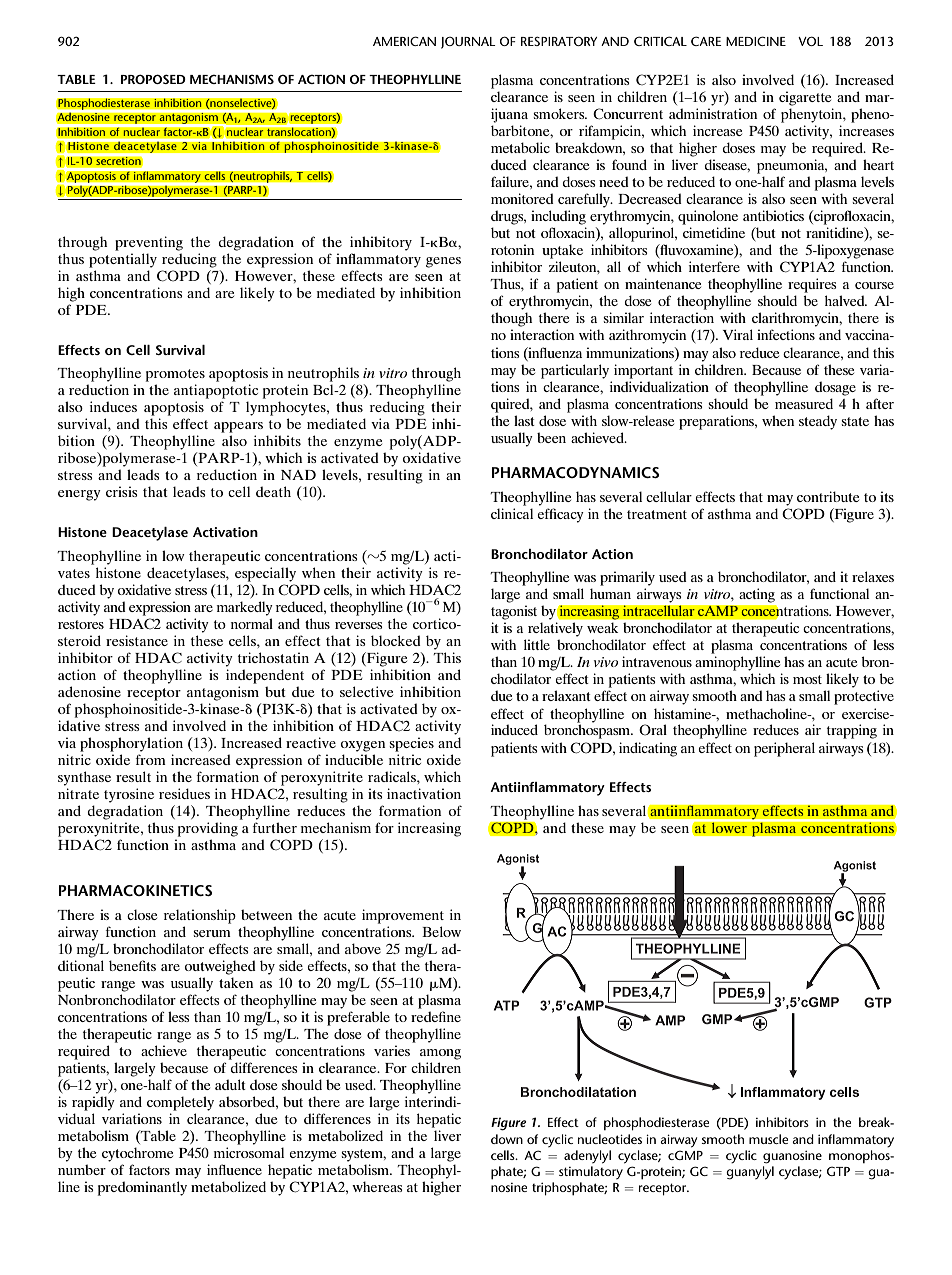 The width and height of the screenshot is (952, 1275). What do you see at coordinates (245, 608) in the screenshot?
I see `markedly` at bounding box center [245, 608].
